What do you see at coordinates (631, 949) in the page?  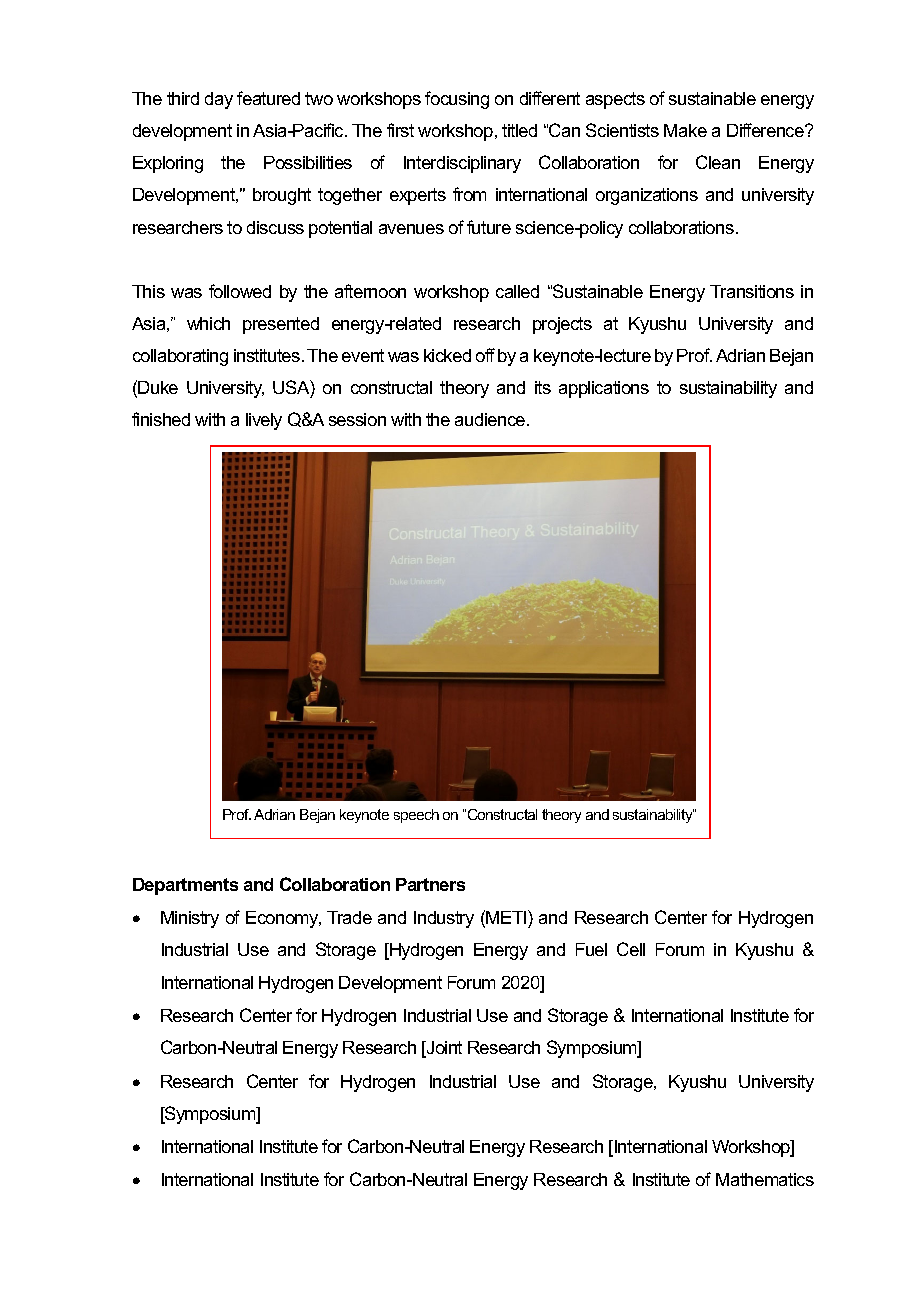 I see `Cell` at bounding box center [631, 949].
